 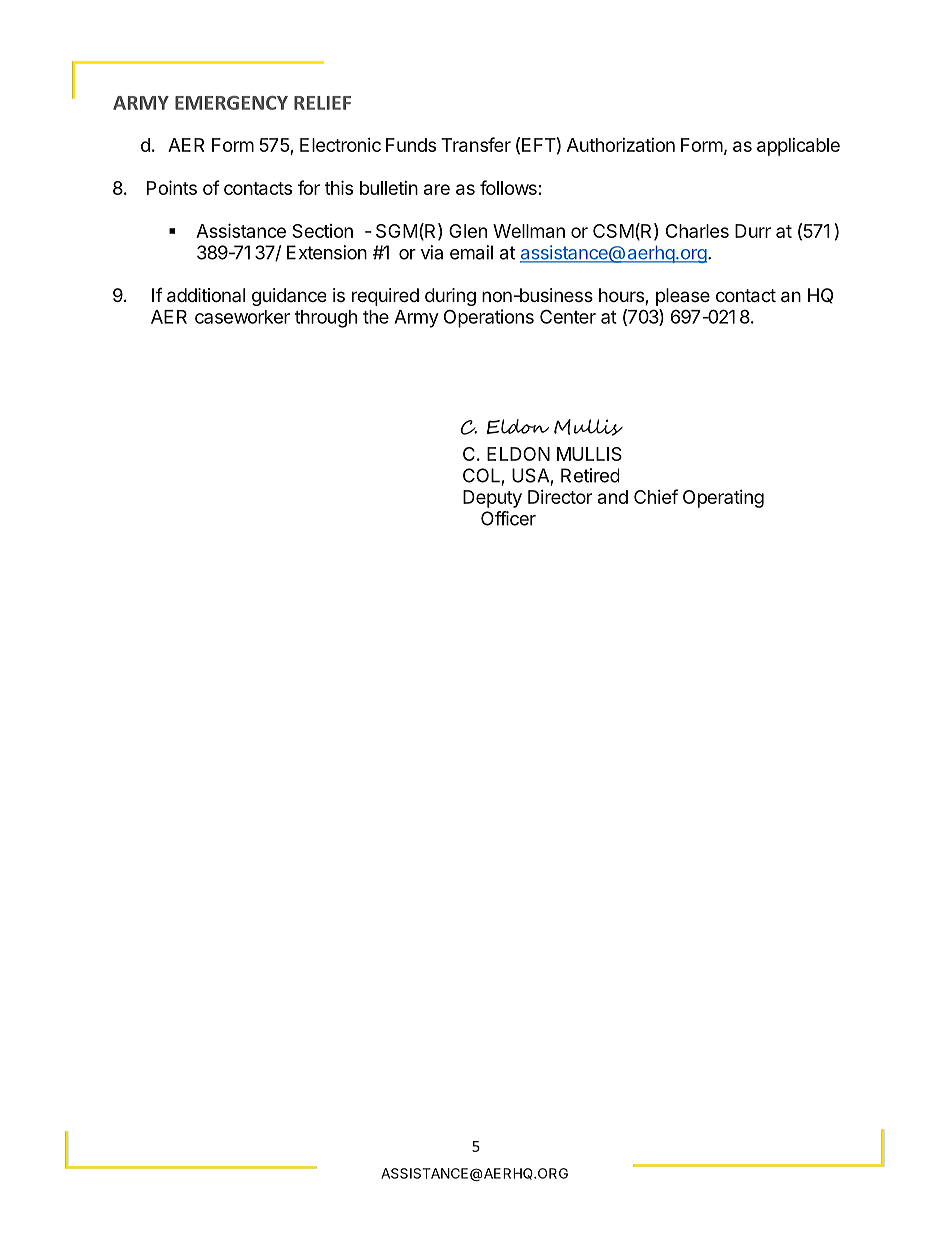 I want to click on Transfer, so click(x=476, y=144).
